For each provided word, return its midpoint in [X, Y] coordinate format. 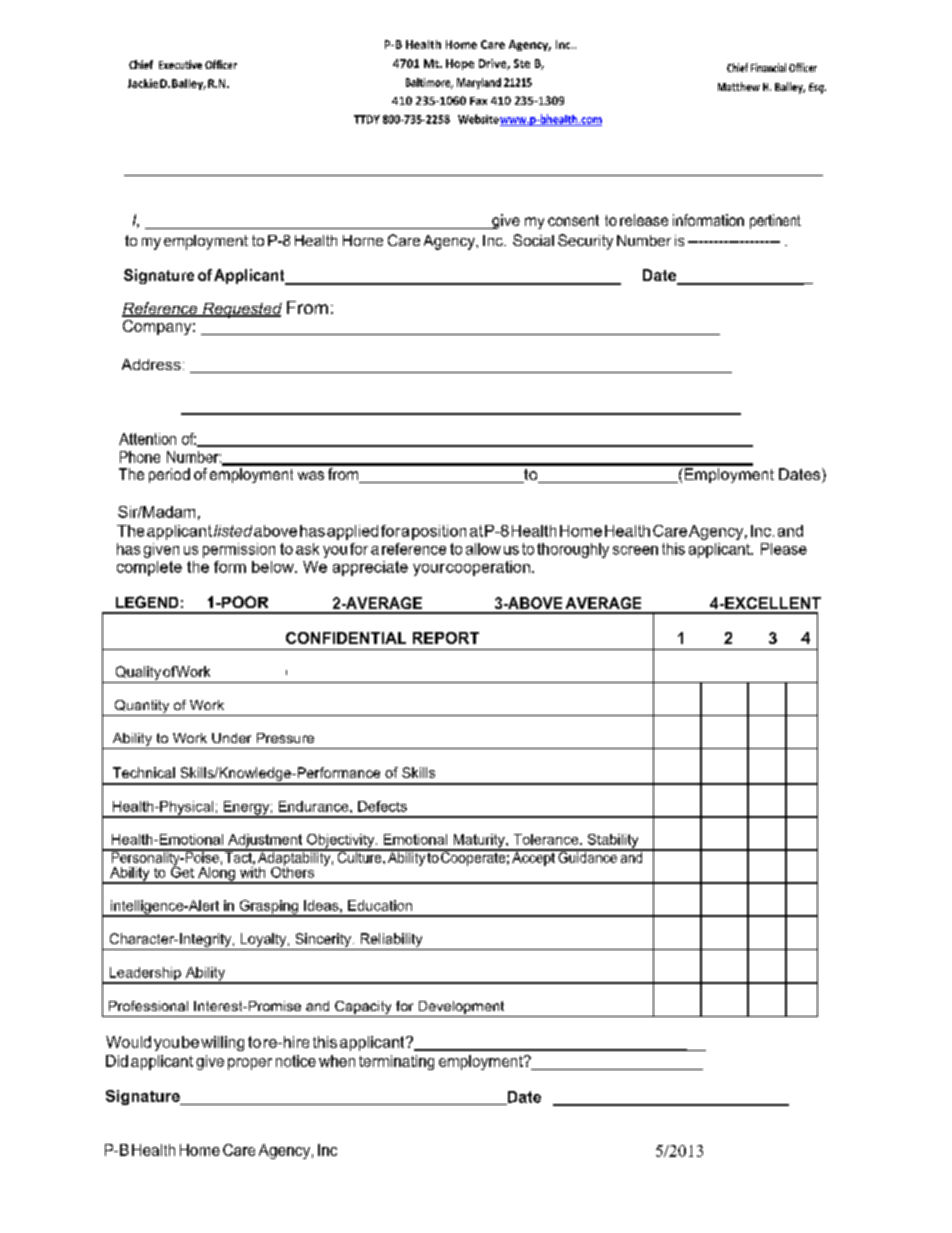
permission [239, 550]
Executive [180, 64]
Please [784, 549]
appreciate [370, 568]
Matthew [739, 86]
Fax [478, 101]
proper [250, 1064]
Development [461, 1009]
